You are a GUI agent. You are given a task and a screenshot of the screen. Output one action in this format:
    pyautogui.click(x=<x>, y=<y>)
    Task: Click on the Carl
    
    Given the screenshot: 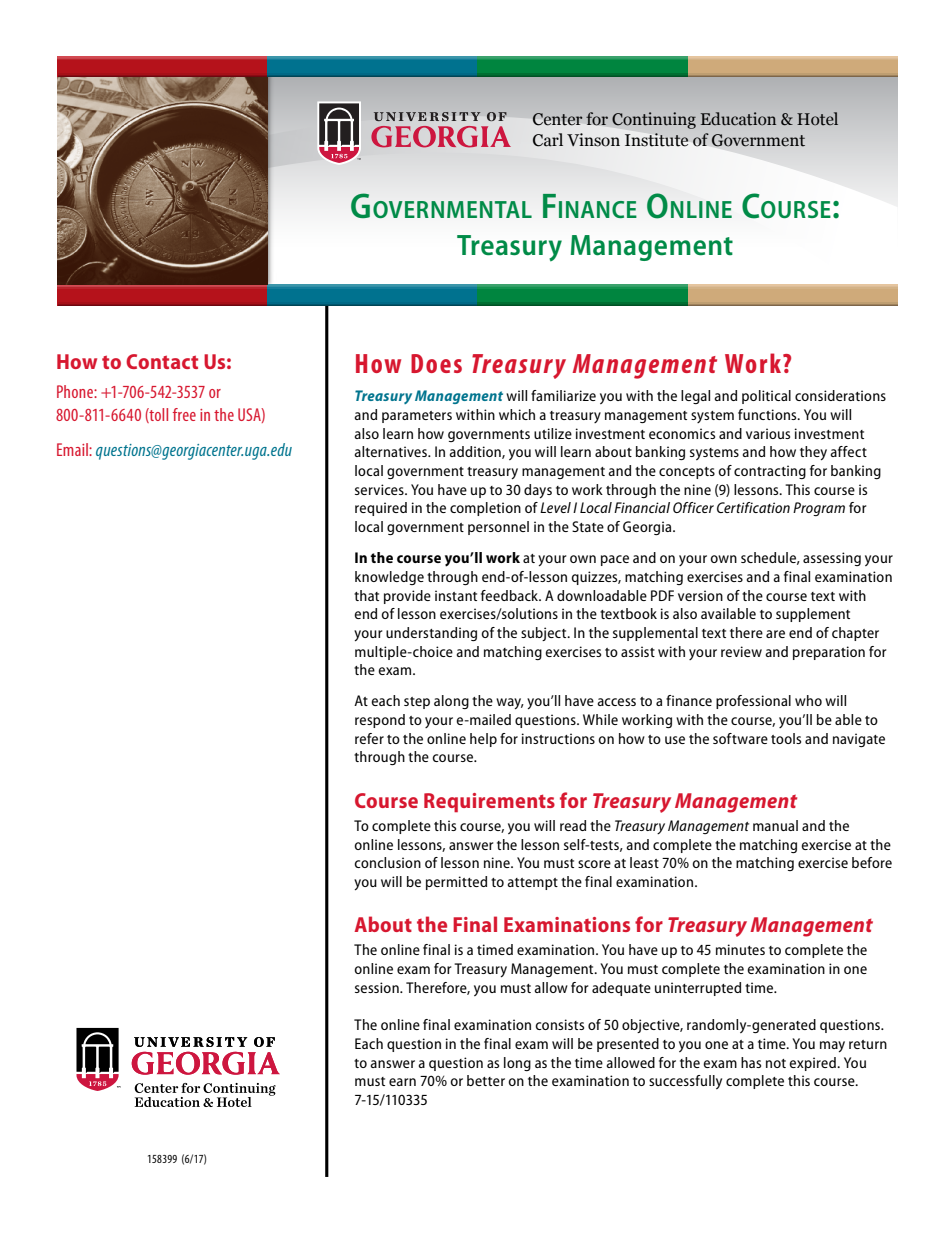 What is the action you would take?
    pyautogui.click(x=548, y=140)
